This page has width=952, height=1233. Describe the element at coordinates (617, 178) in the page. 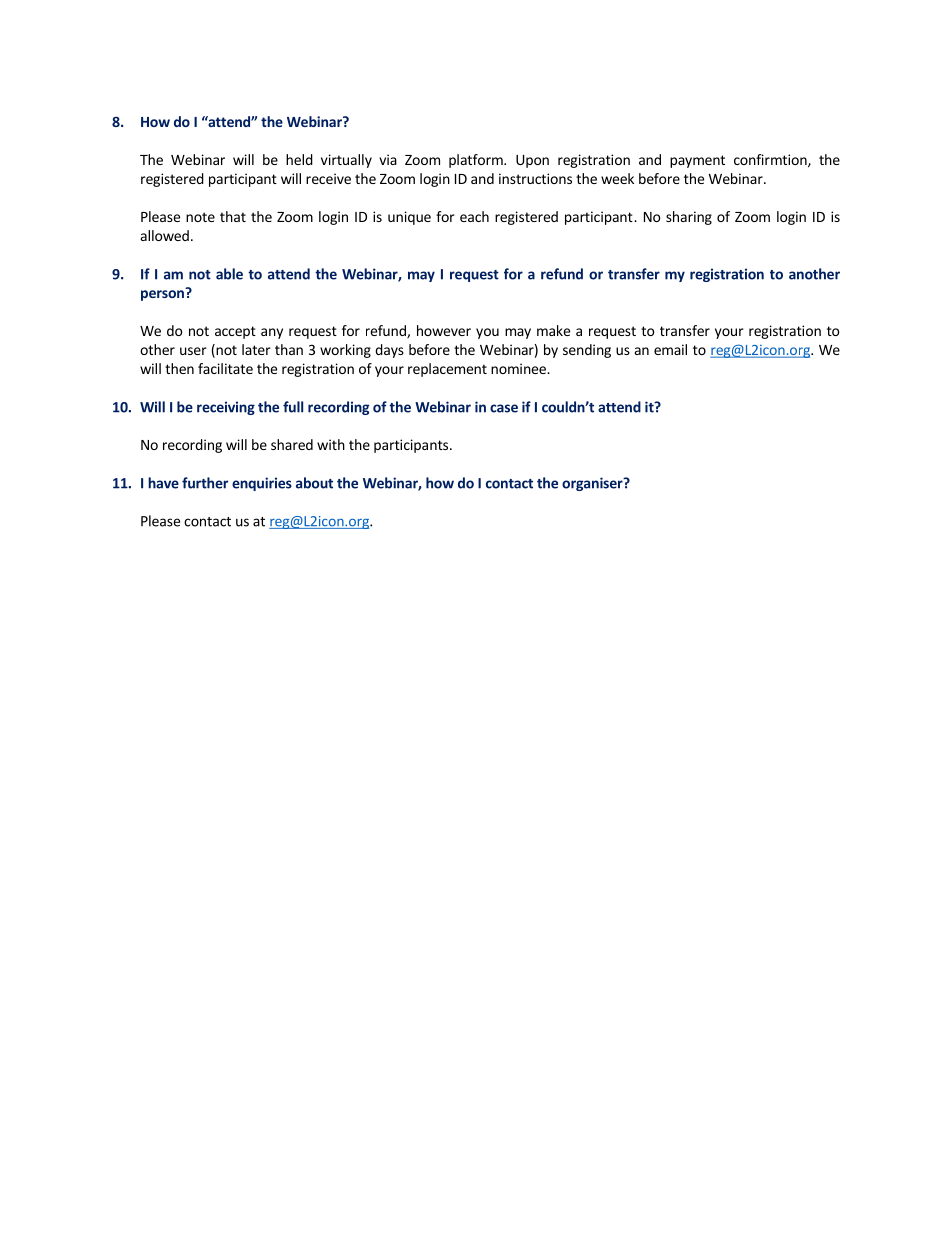

I see `week` at that location.
